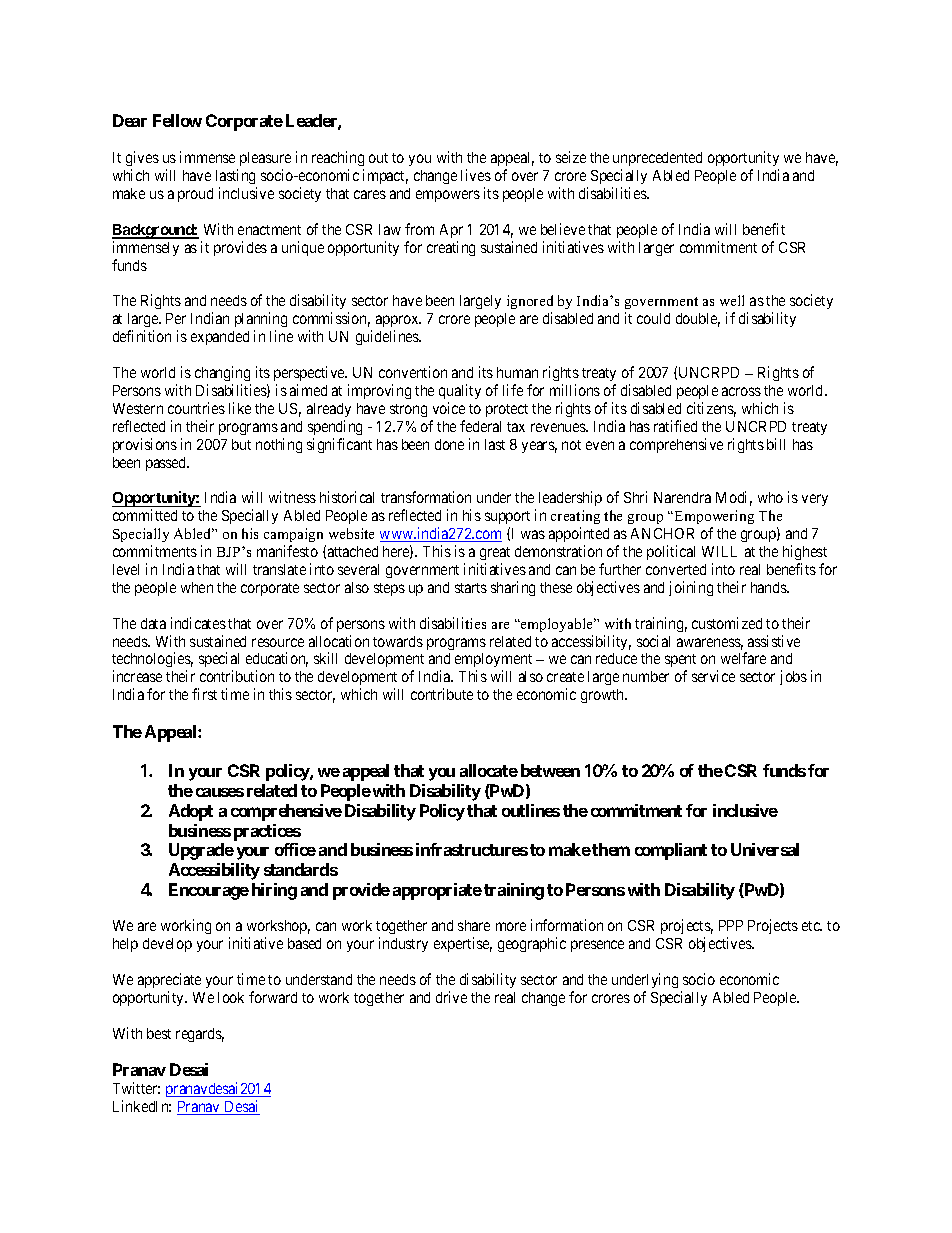  What do you see at coordinates (196, 408) in the screenshot?
I see `countries` at bounding box center [196, 408].
